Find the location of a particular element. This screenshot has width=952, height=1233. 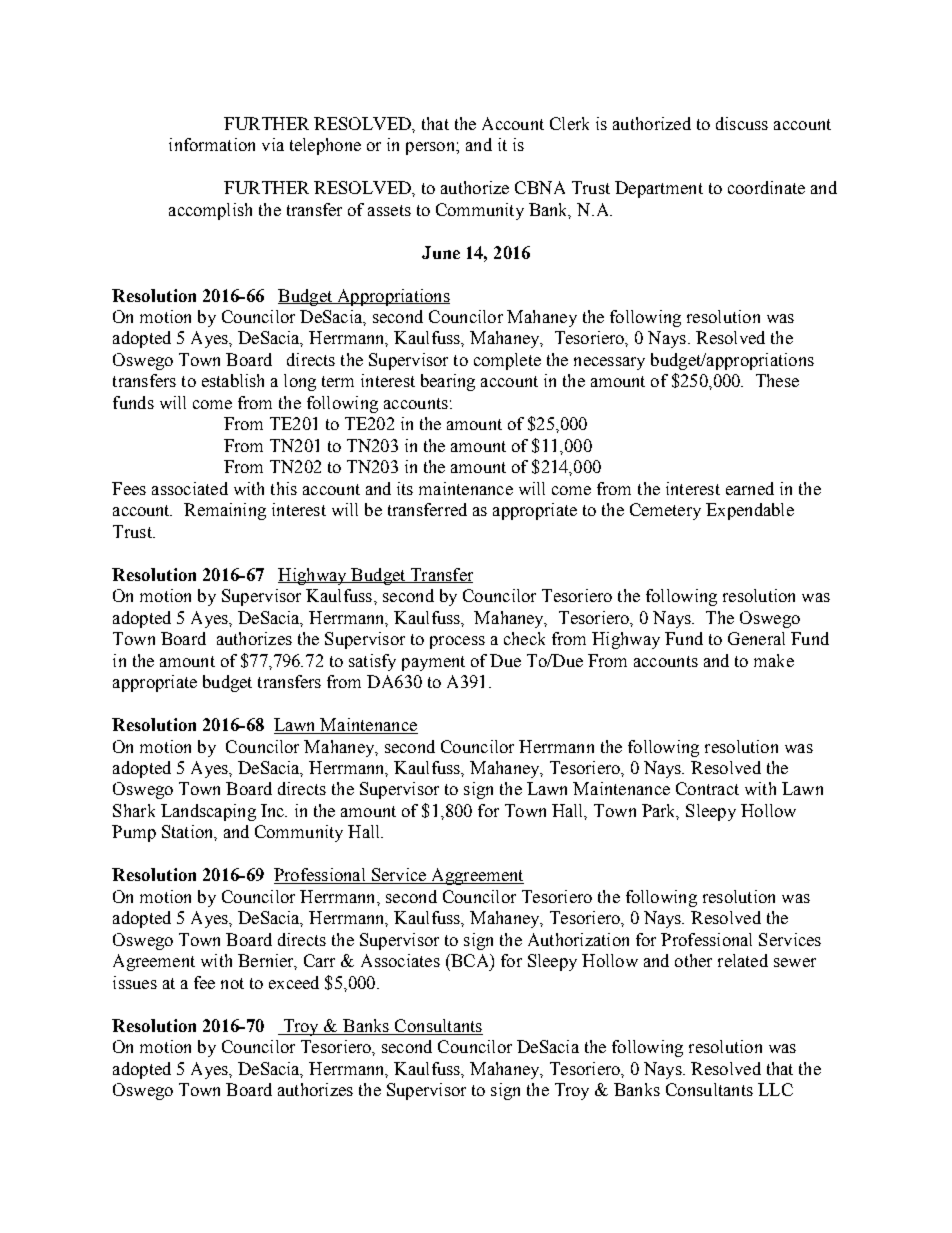

These is located at coordinates (777, 380).
